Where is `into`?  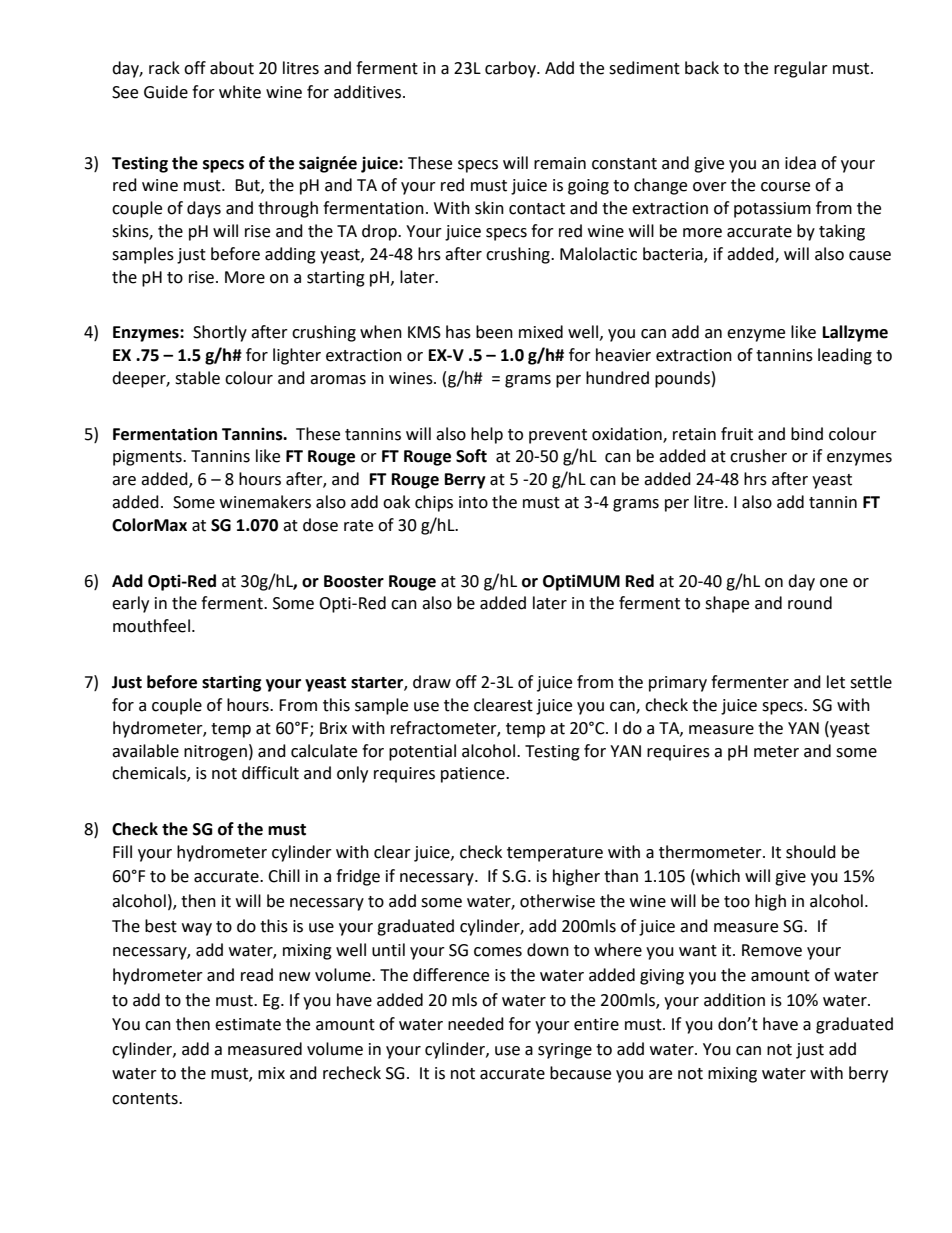 into is located at coordinates (473, 502).
